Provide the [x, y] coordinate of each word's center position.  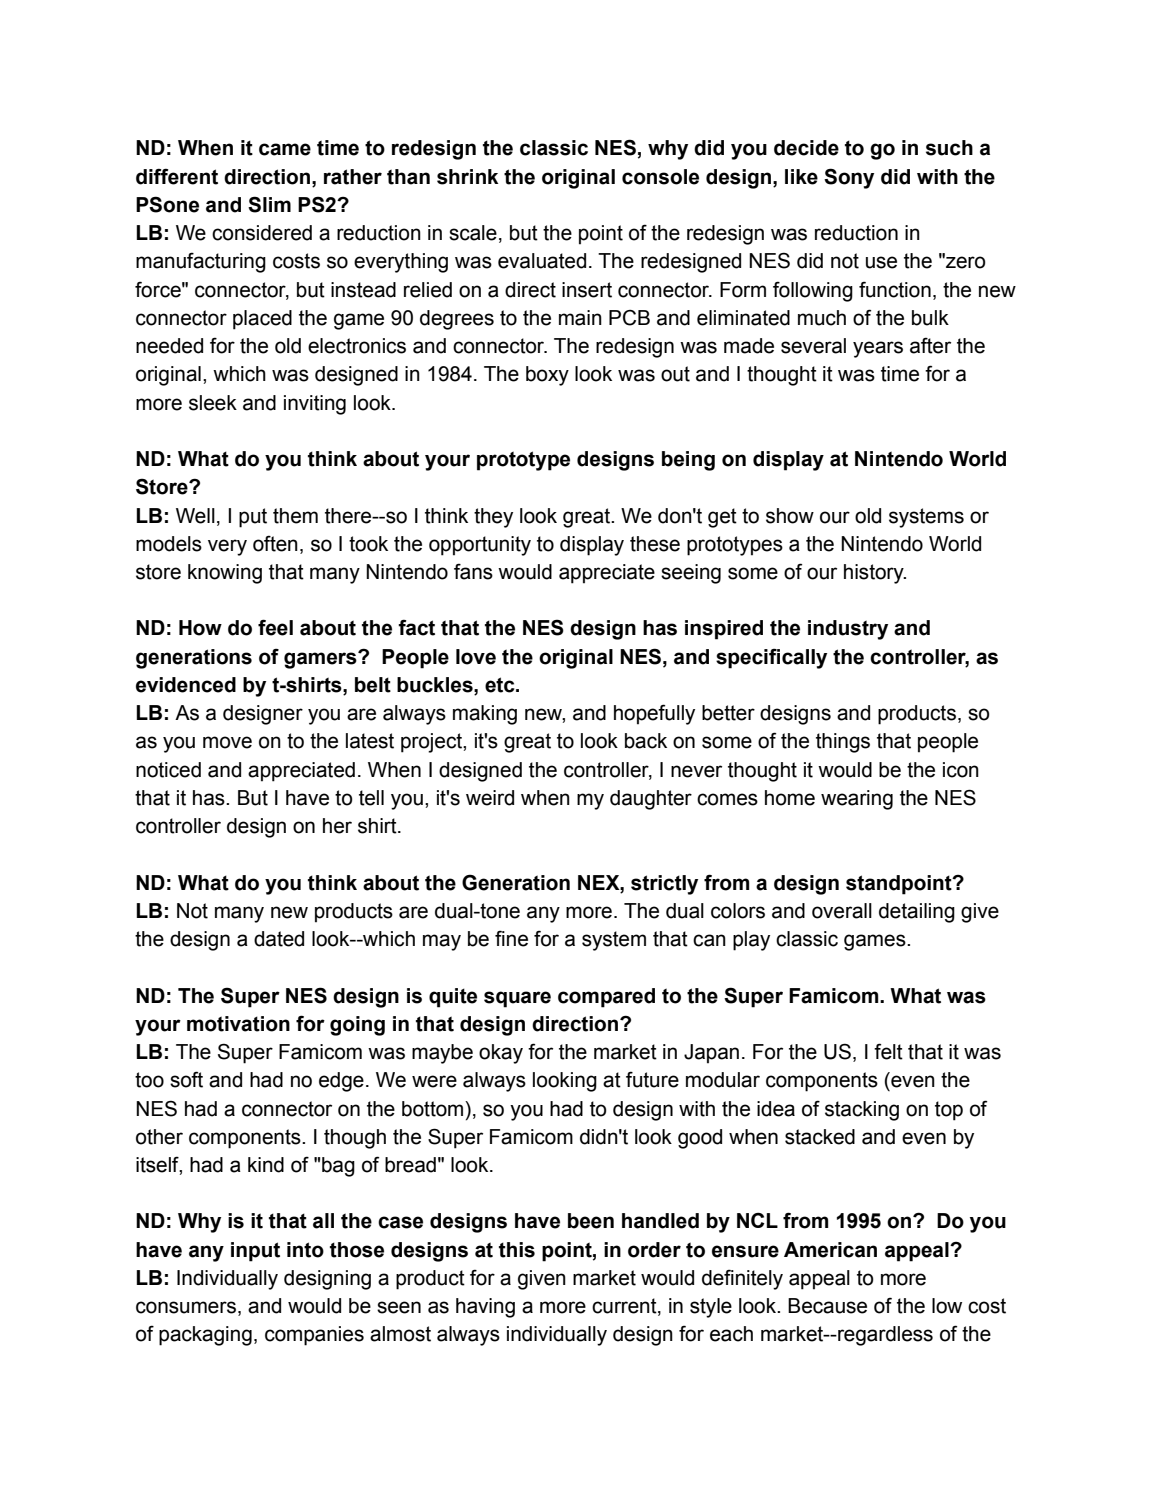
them [295, 516]
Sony [849, 178]
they [493, 518]
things [843, 743]
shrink [467, 177]
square [517, 999]
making [485, 715]
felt [888, 1051]
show [790, 516]
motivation [238, 1024]
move [227, 742]
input [255, 1252]
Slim [269, 204]
